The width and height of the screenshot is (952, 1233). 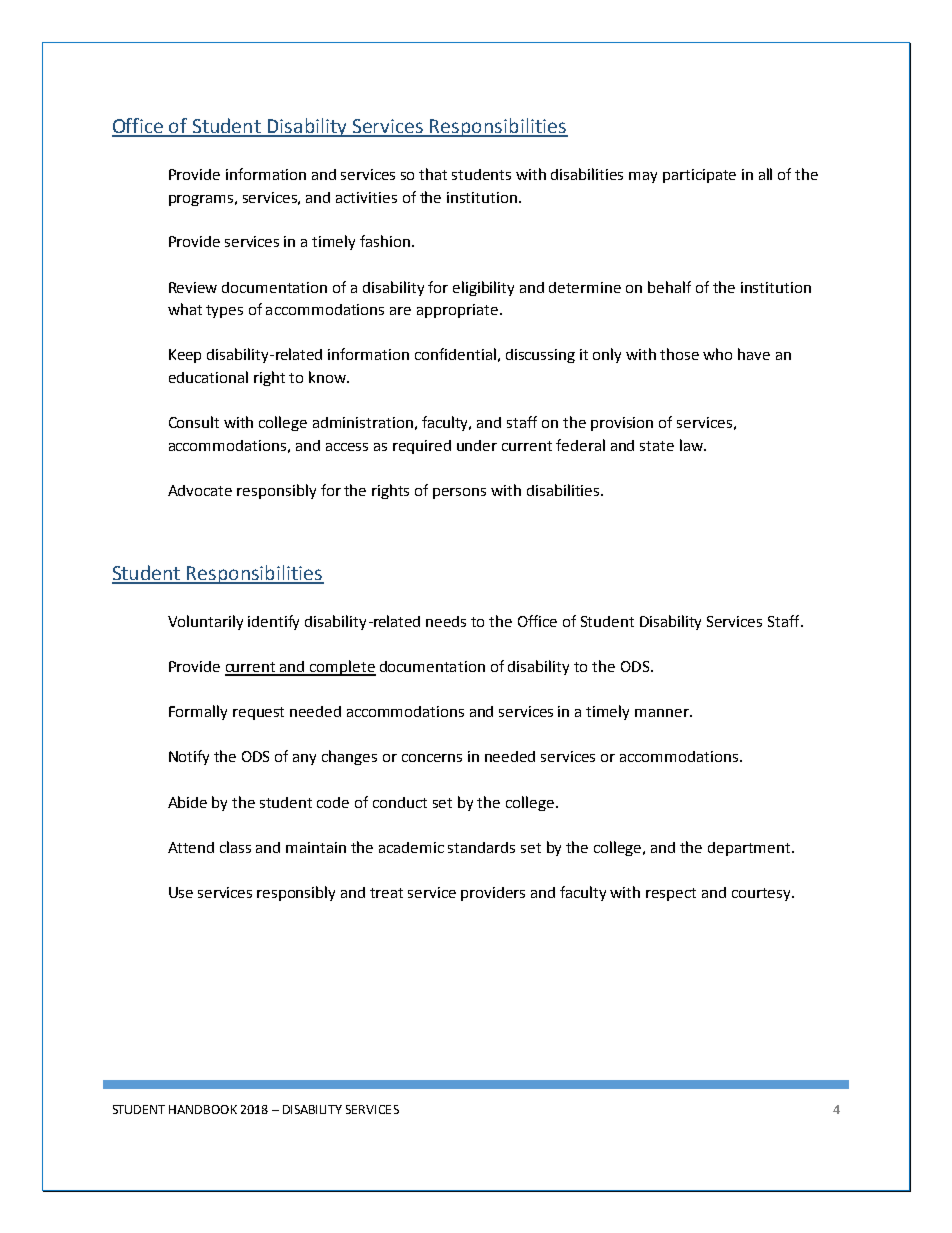 What do you see at coordinates (366, 197) in the screenshot?
I see `activities` at bounding box center [366, 197].
